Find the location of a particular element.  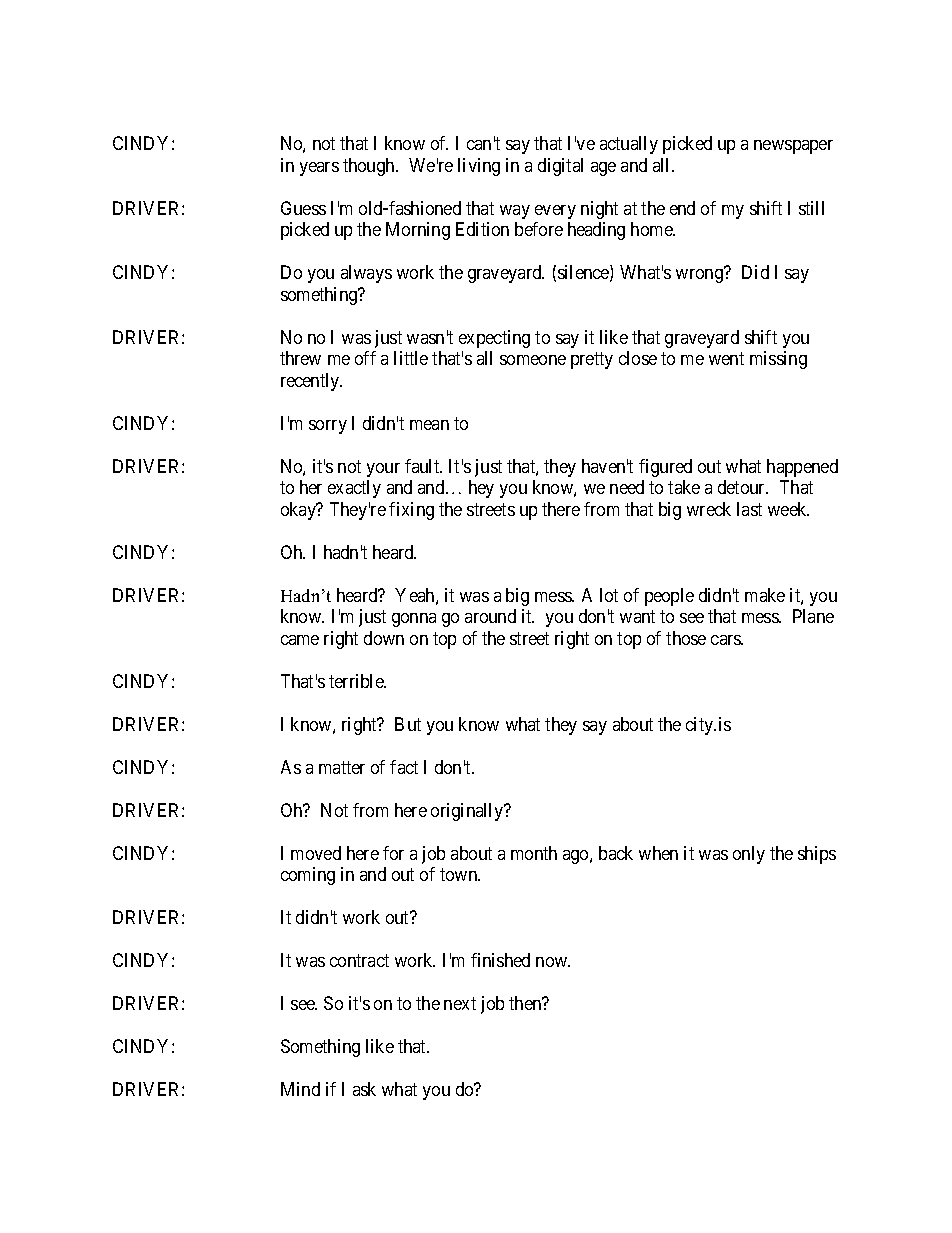

newspaper is located at coordinates (793, 147).
